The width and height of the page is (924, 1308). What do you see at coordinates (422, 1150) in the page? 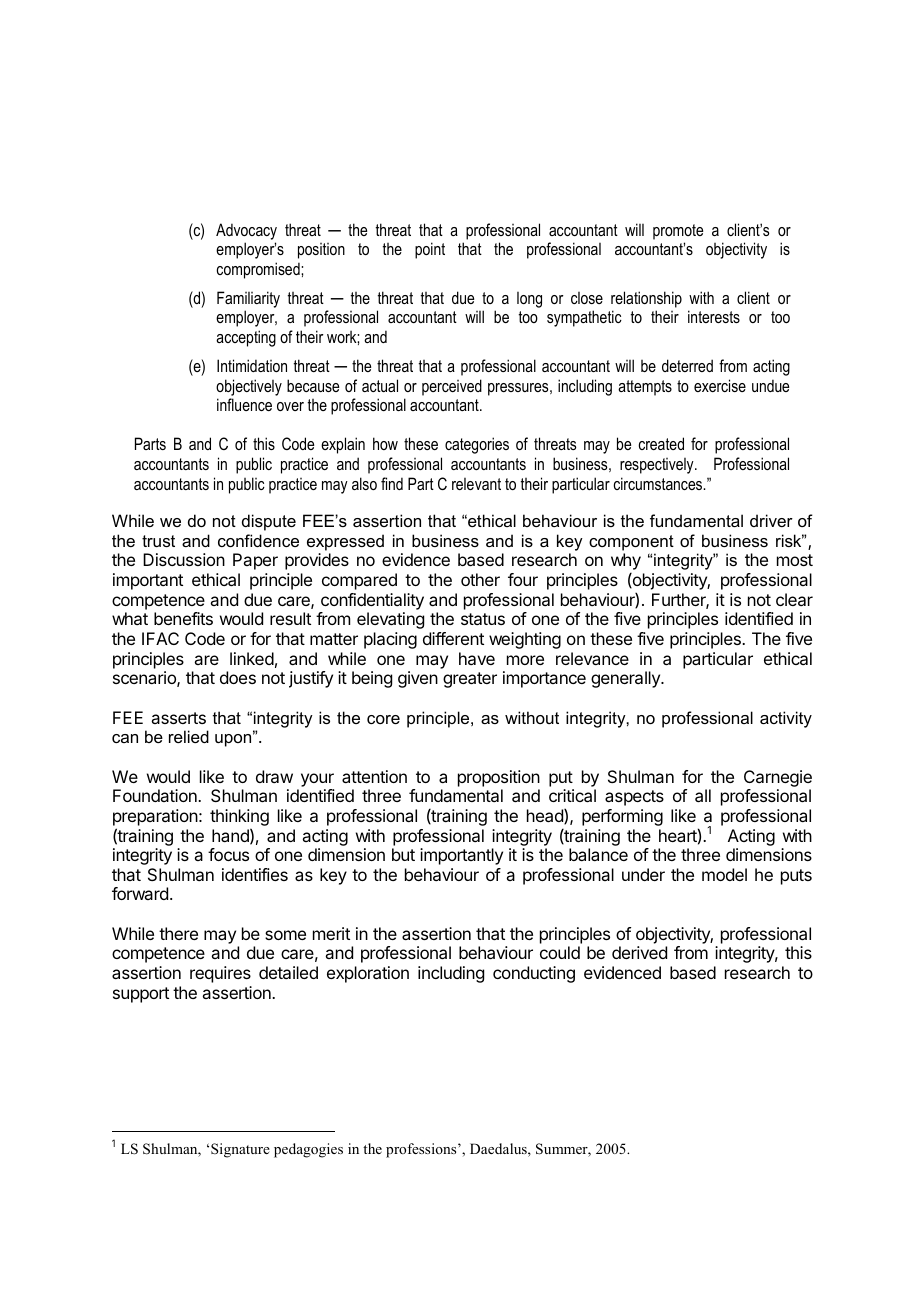
I see `professions` at bounding box center [422, 1150].
